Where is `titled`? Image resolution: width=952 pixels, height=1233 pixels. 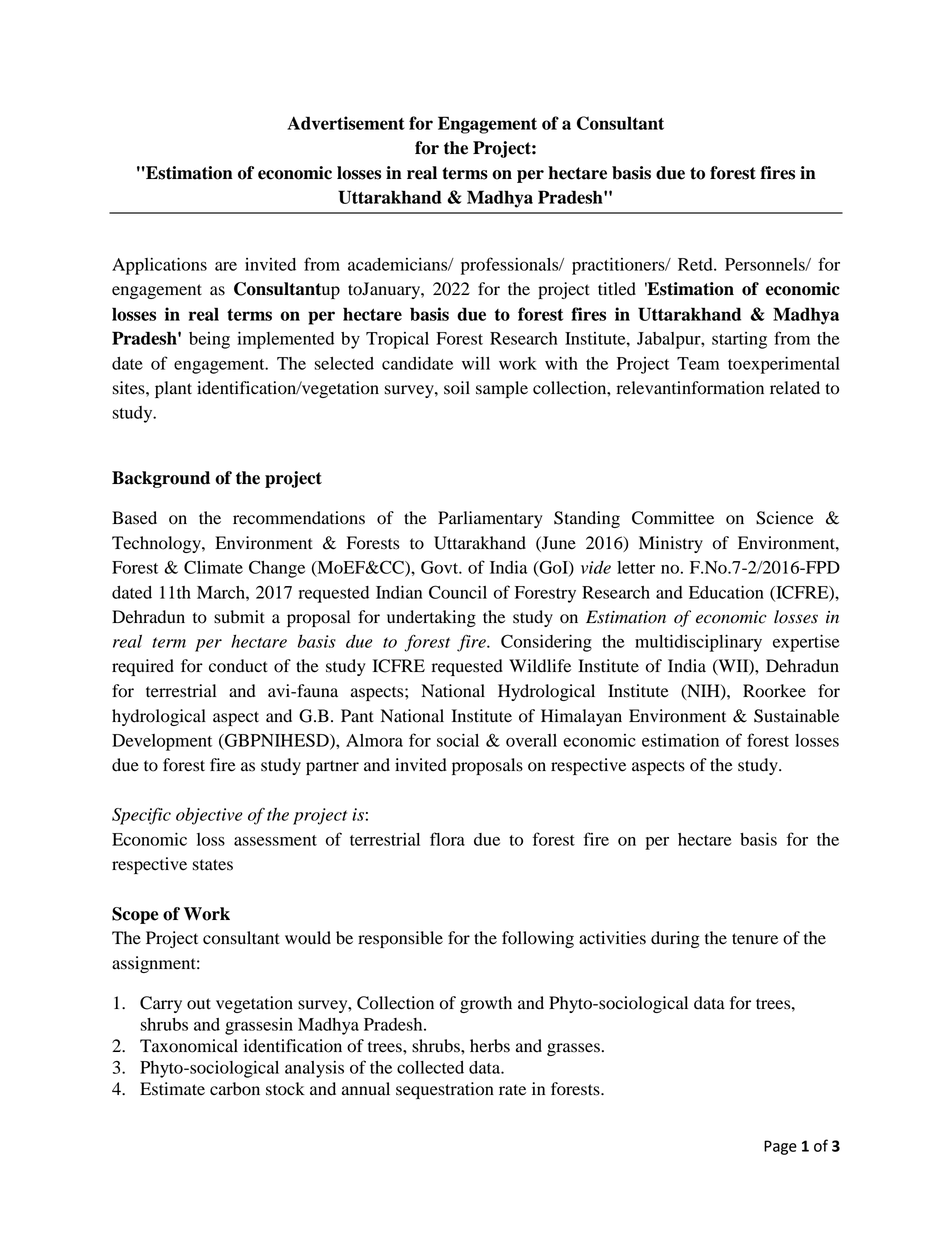 titled is located at coordinates (617, 289).
